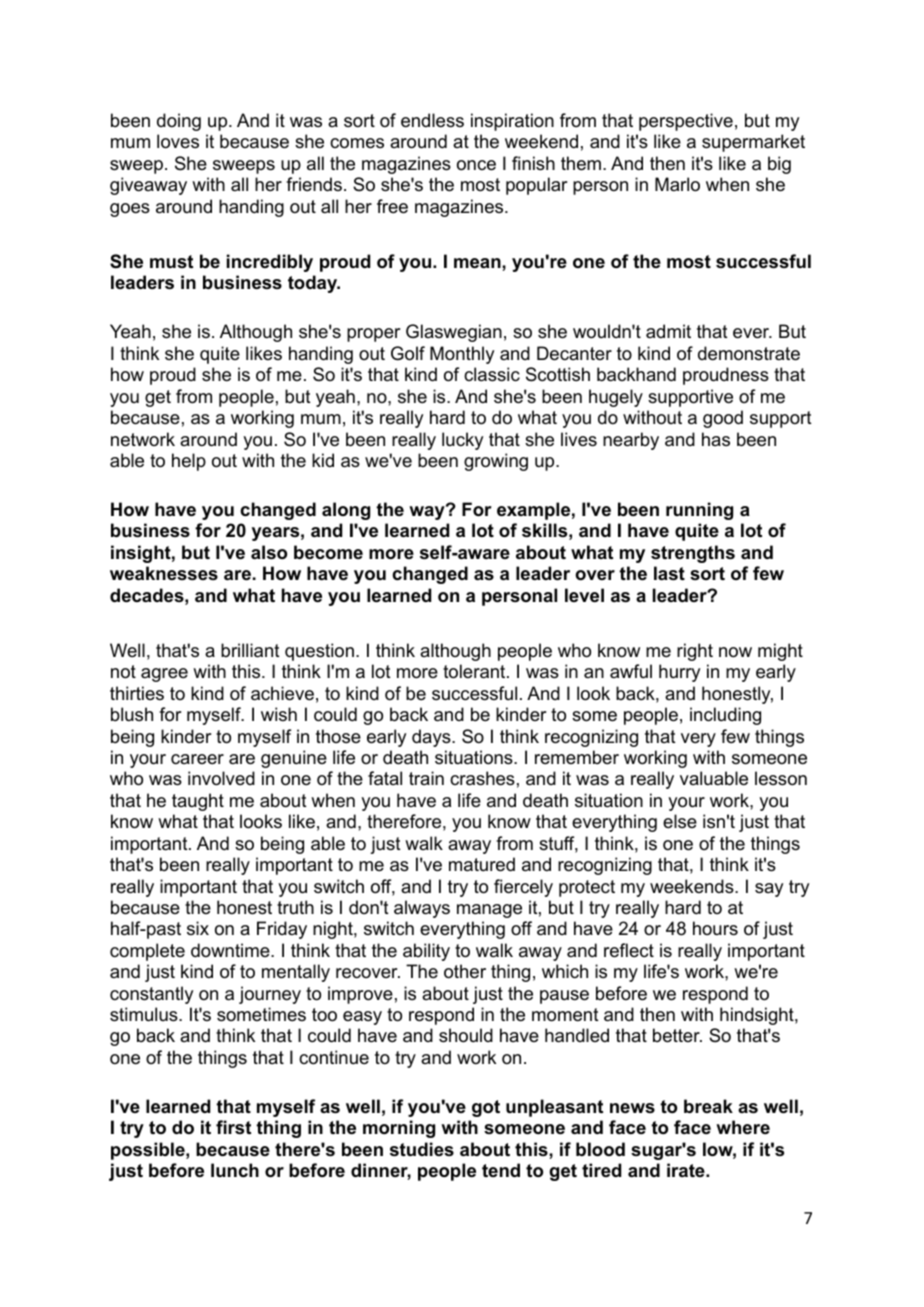 Image resolution: width=924 pixels, height=1307 pixels. What do you see at coordinates (198, 928) in the screenshot?
I see `six` at bounding box center [198, 928].
